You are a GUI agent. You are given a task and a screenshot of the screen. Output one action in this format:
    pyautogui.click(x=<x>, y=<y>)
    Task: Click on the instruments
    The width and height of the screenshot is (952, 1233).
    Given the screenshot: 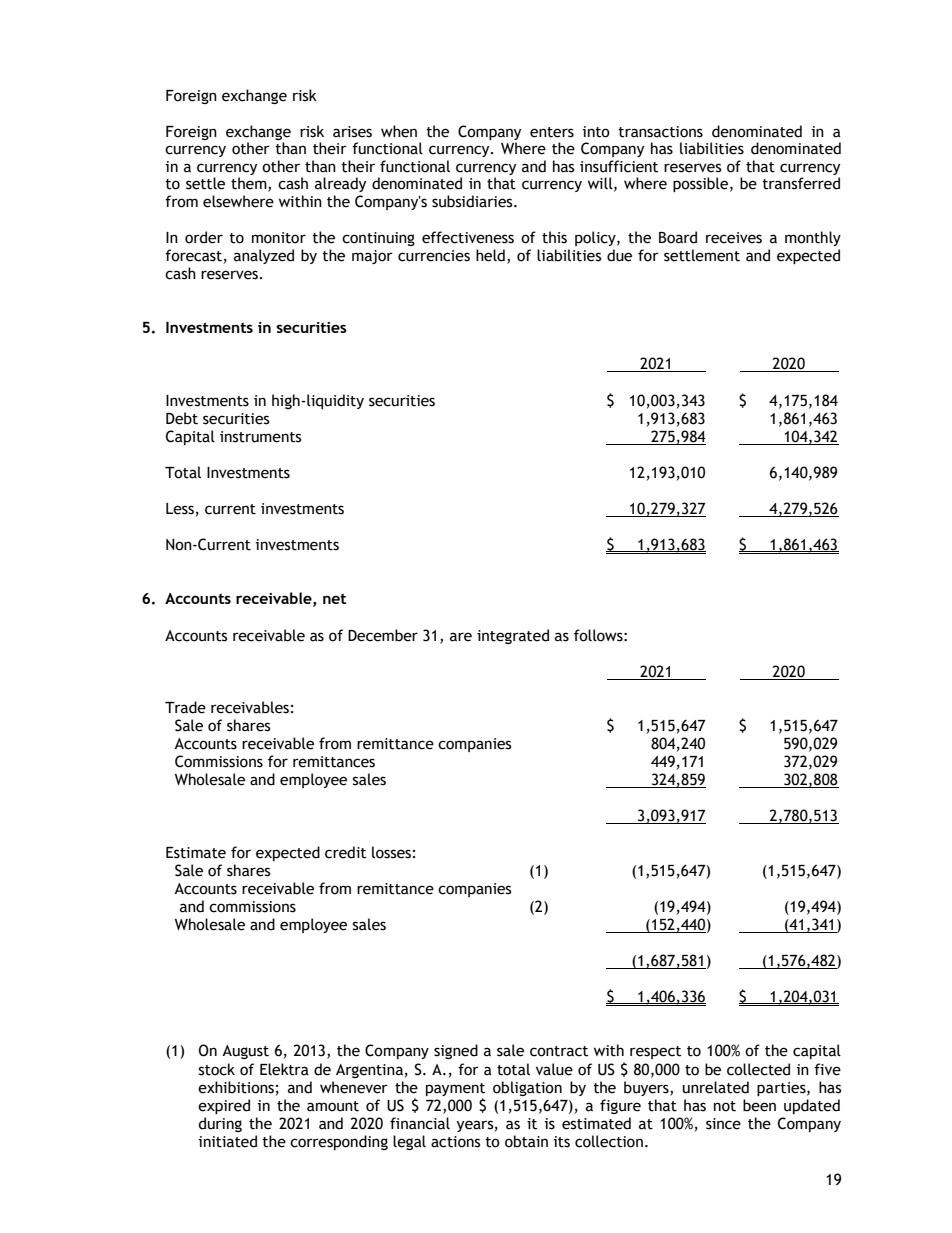 What is the action you would take?
    pyautogui.click(x=260, y=437)
